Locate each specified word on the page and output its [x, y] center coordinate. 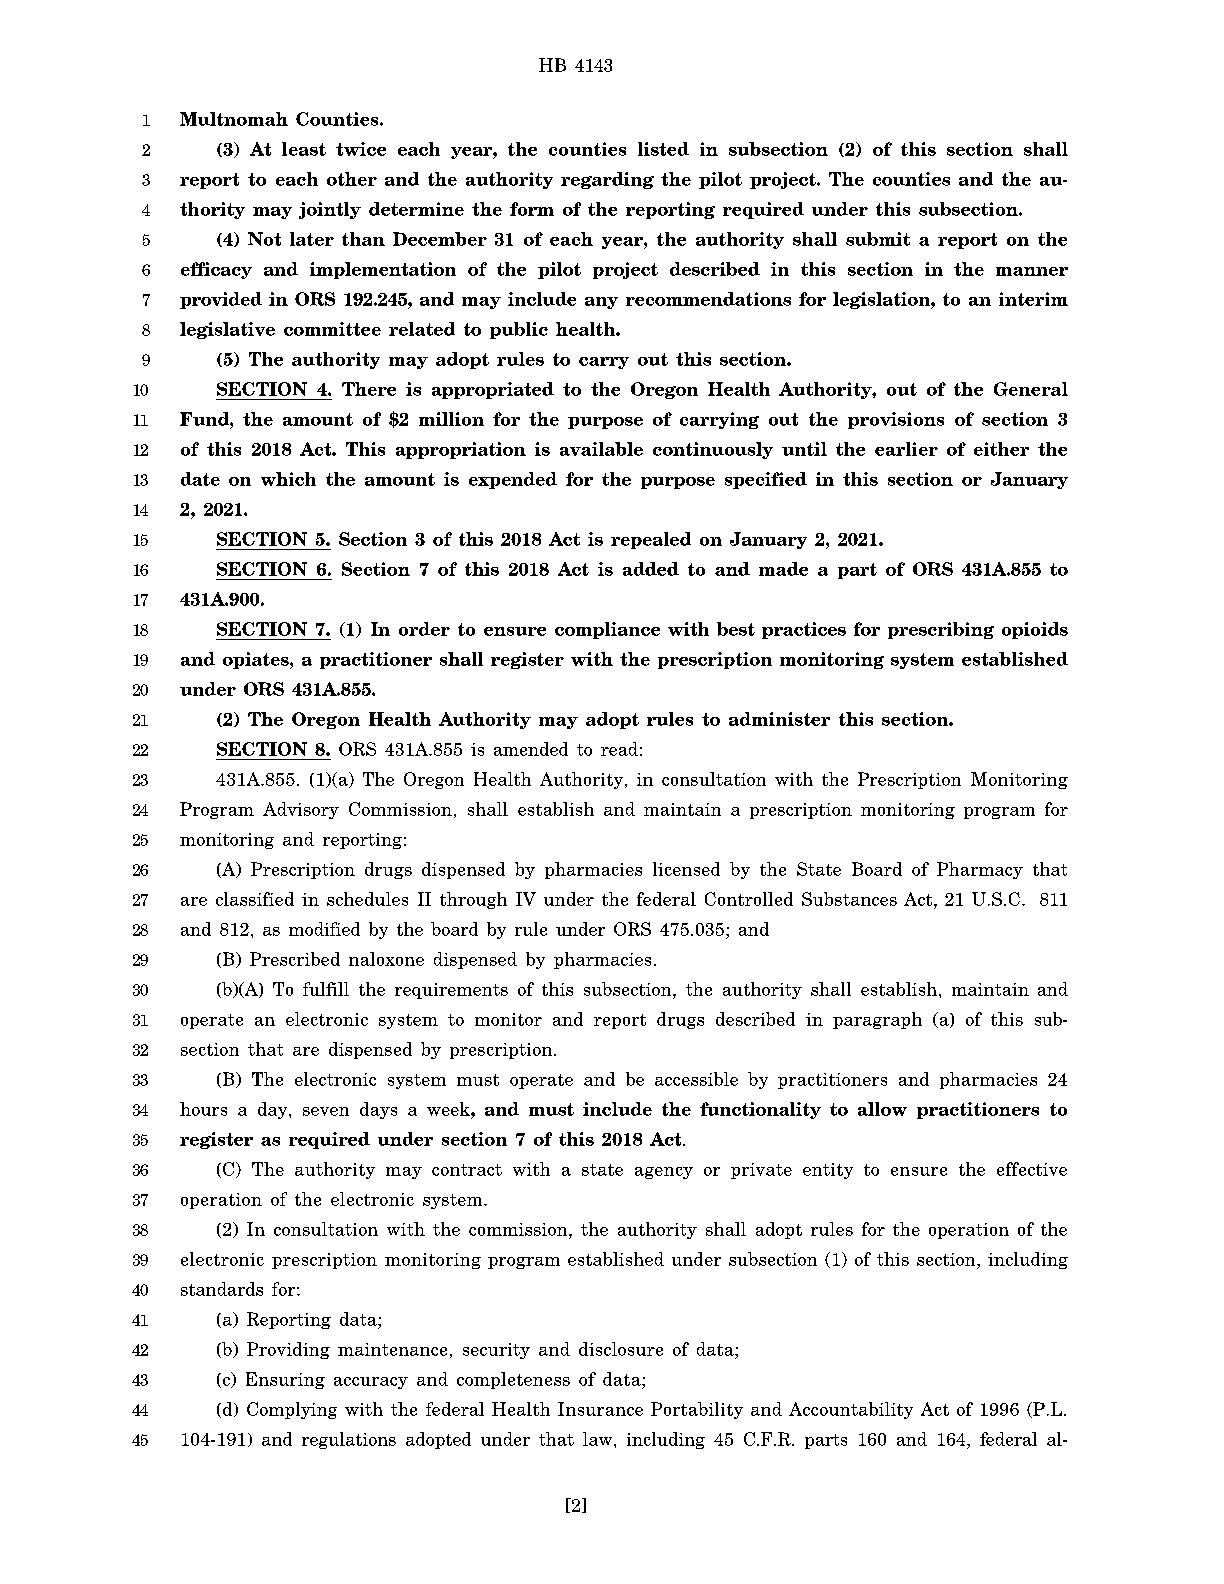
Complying [292, 1410]
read [619, 749]
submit [878, 239]
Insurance [600, 1409]
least [304, 149]
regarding [607, 180]
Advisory [301, 810]
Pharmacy [980, 870]
